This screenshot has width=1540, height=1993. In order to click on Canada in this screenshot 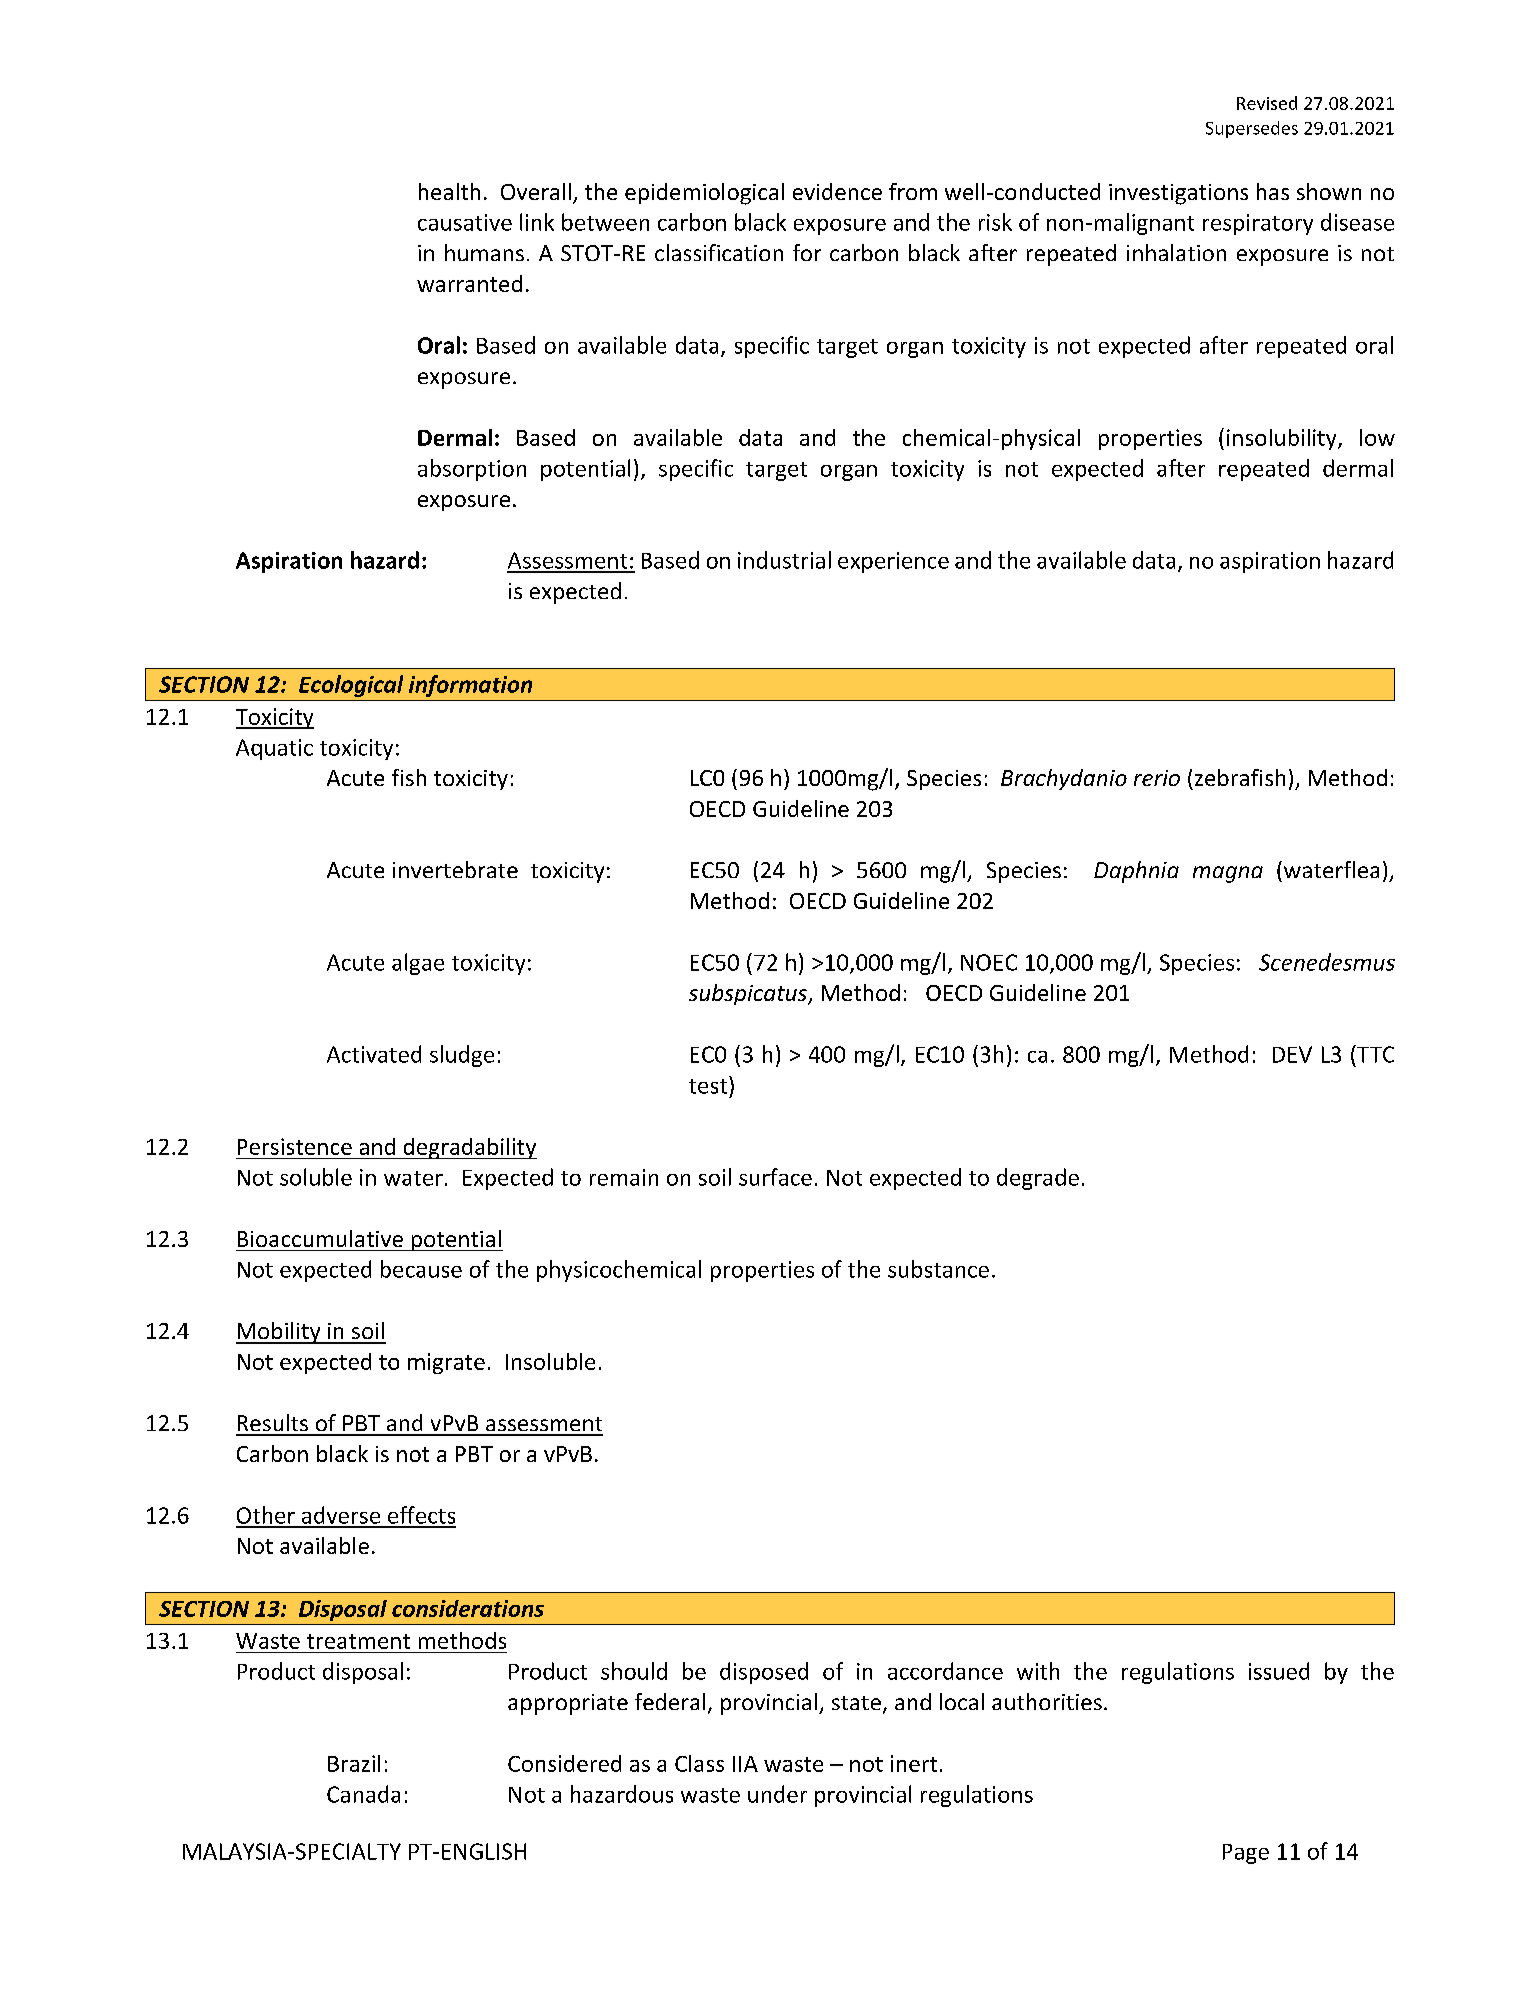, I will do `click(363, 1794)`.
